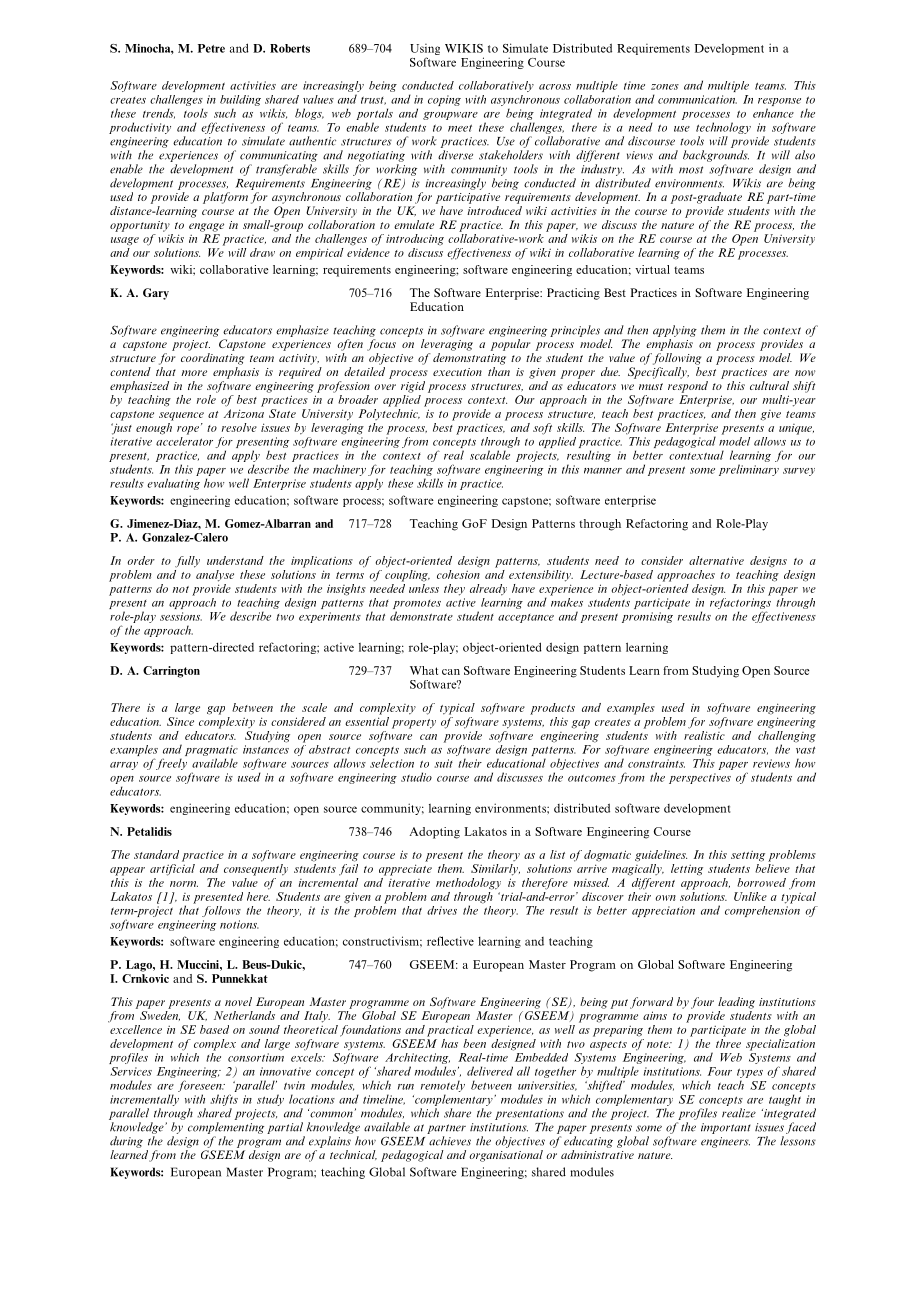 The width and height of the screenshot is (924, 1308). What do you see at coordinates (212, 359) in the screenshot?
I see `coordinating` at bounding box center [212, 359].
